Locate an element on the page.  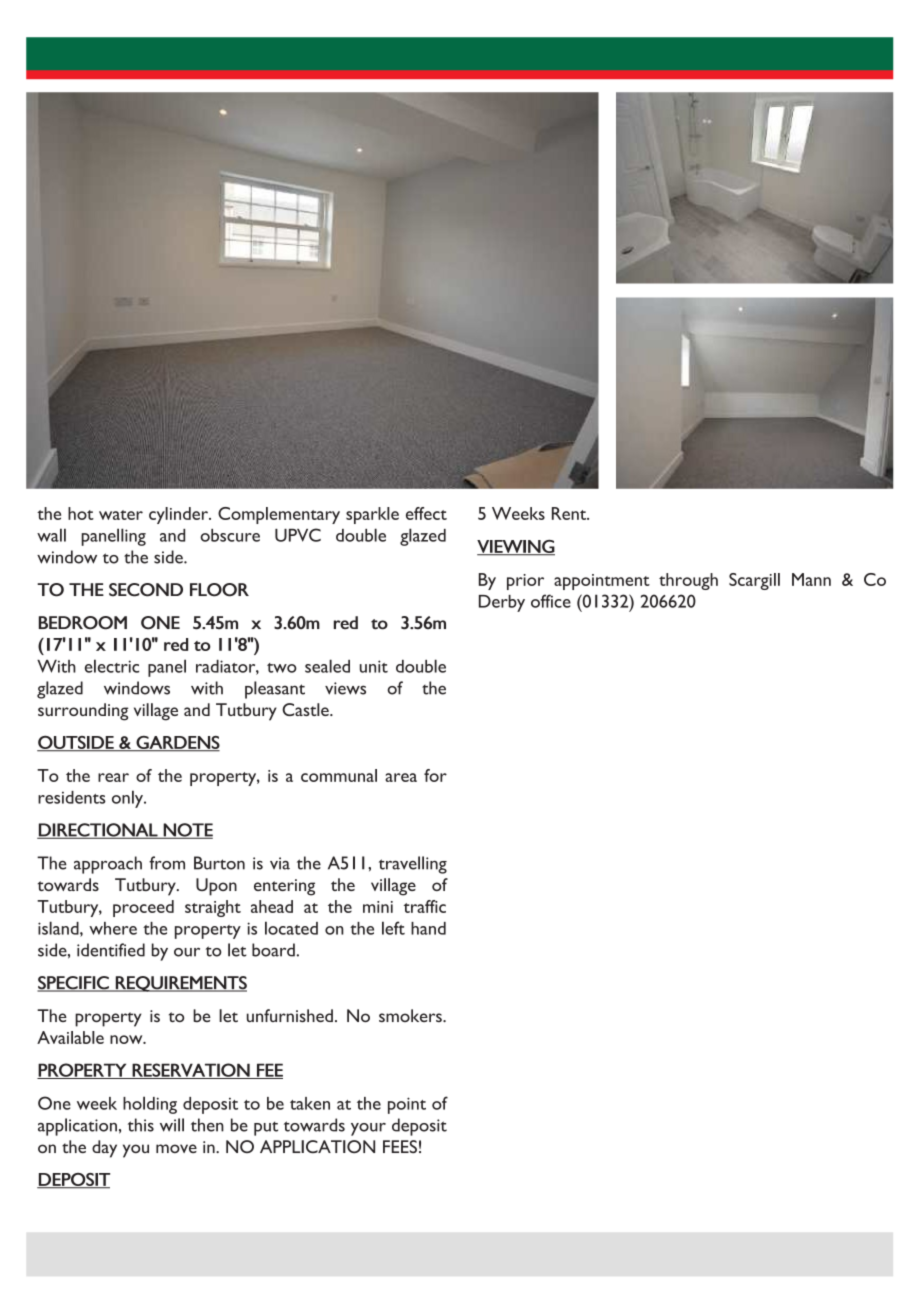
travelling is located at coordinates (413, 865).
